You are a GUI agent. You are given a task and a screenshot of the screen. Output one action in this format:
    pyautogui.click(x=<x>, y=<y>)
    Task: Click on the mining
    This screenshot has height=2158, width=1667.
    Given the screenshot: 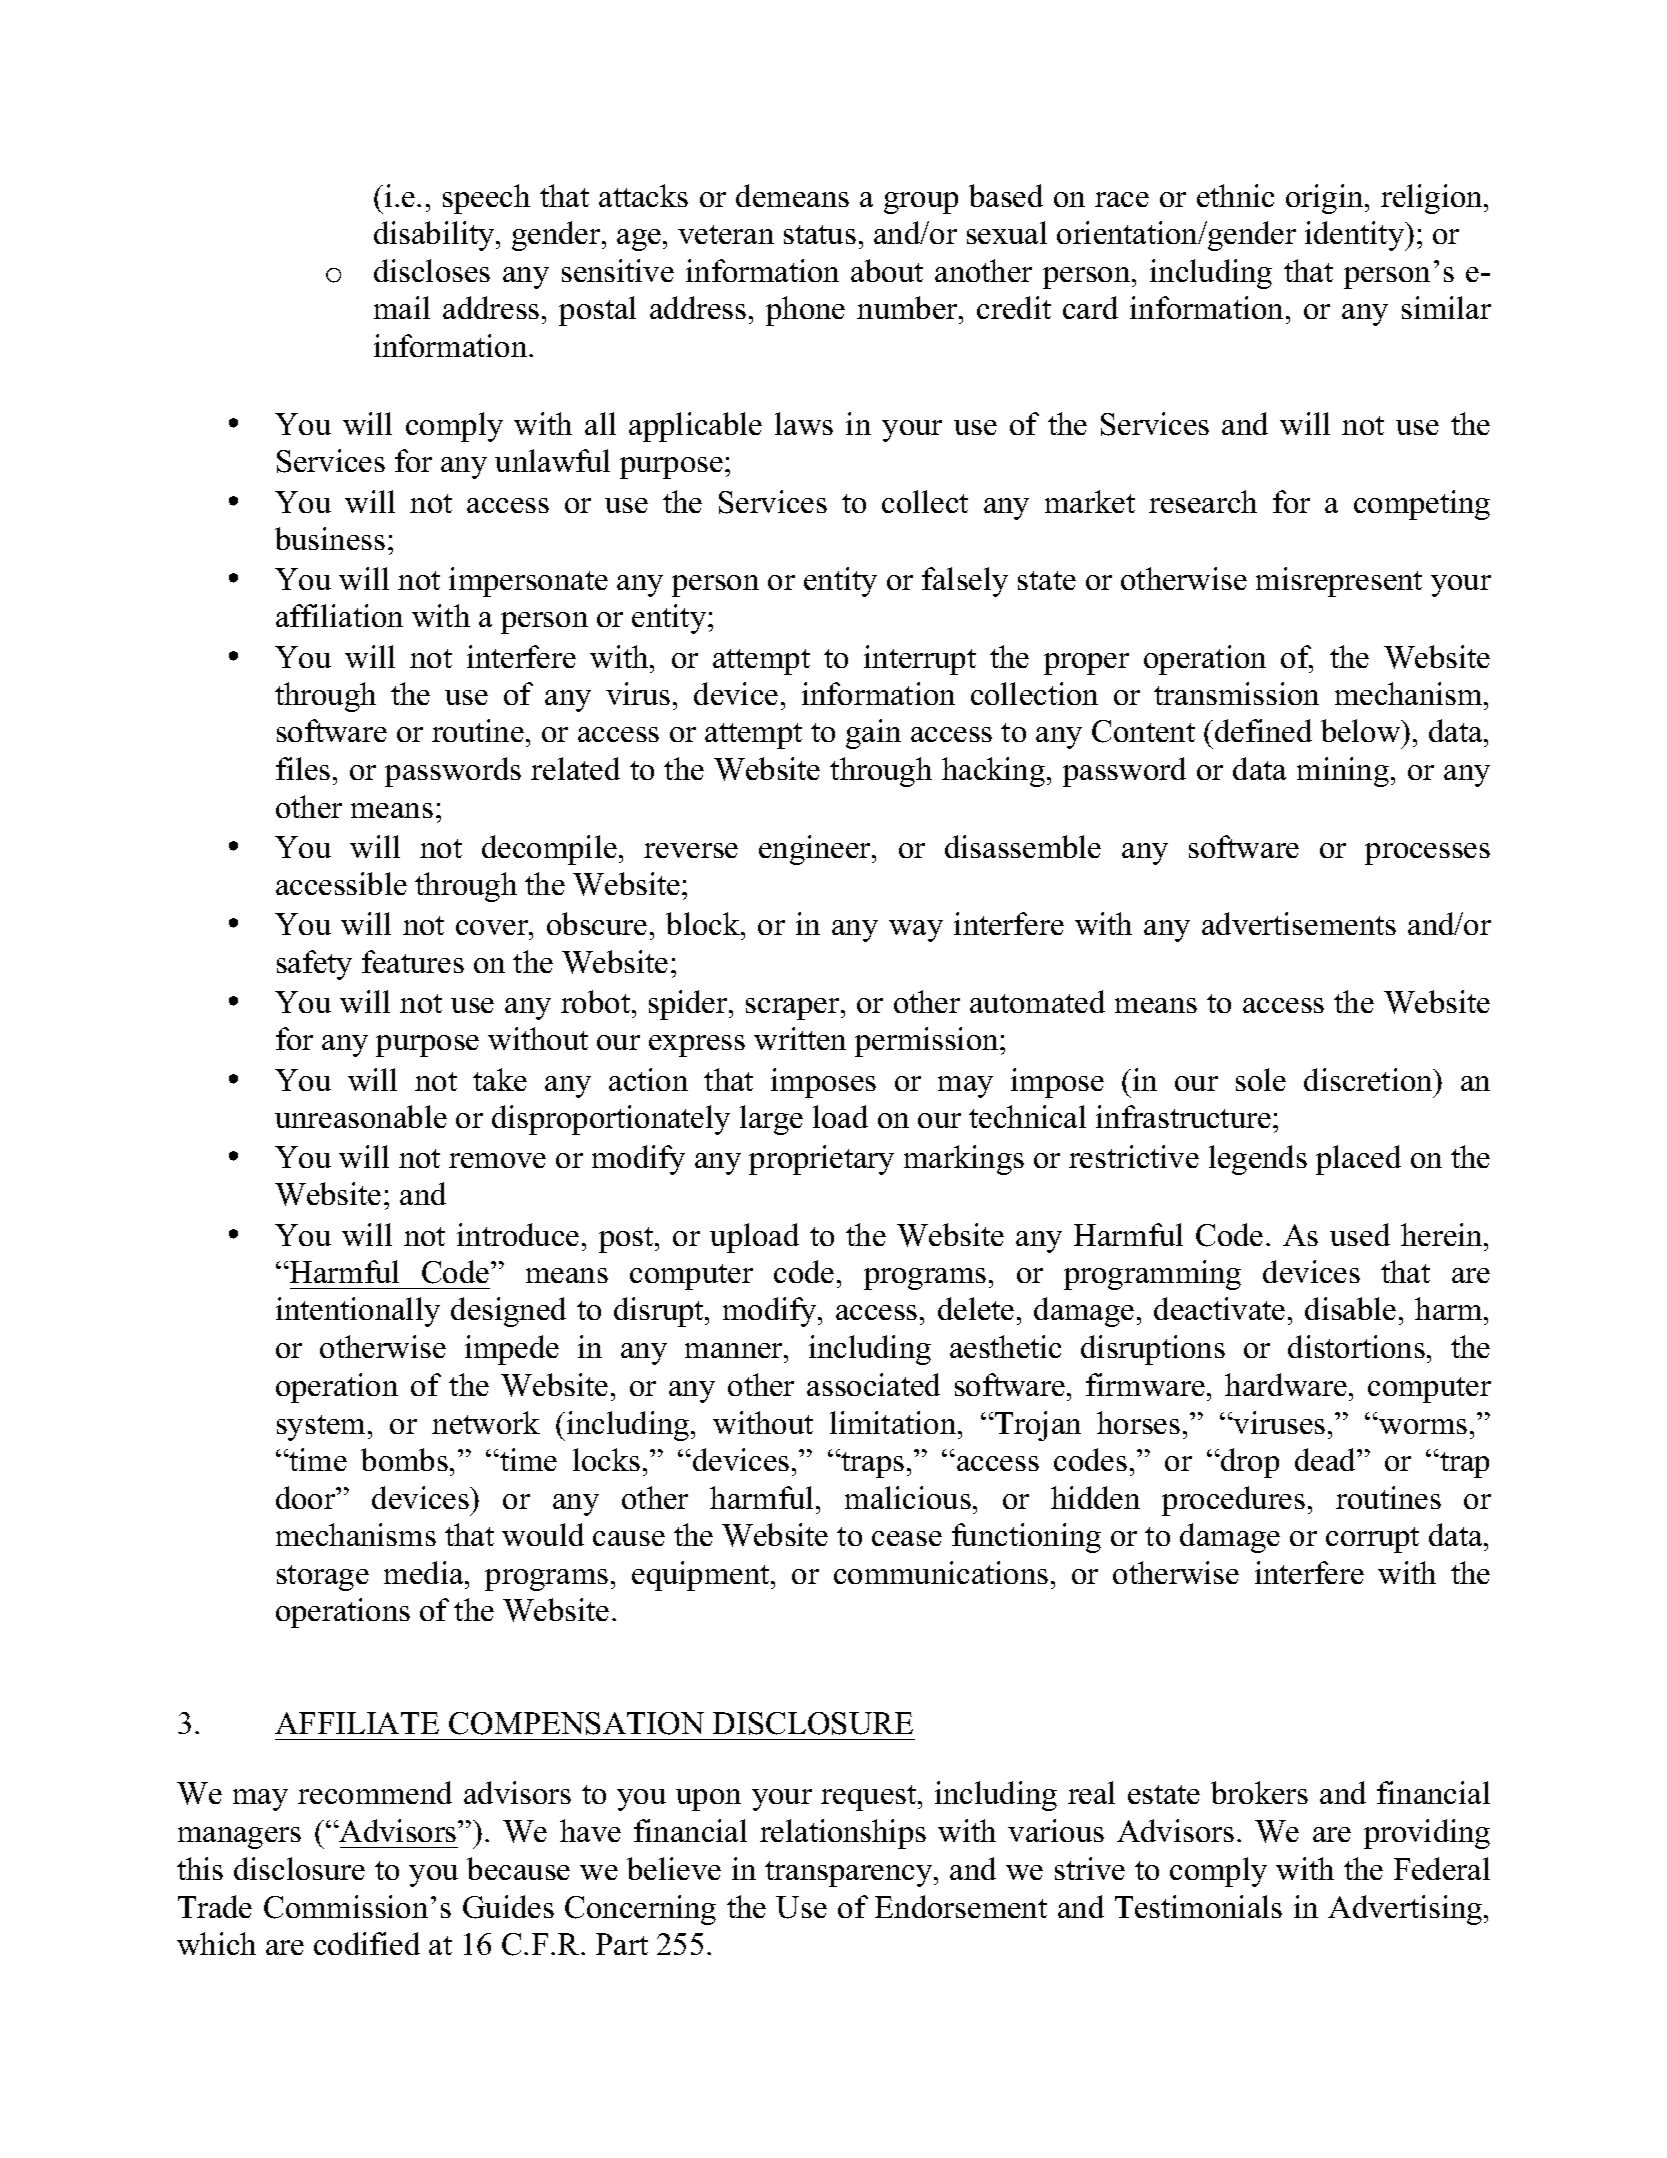 What is the action you would take?
    pyautogui.click(x=1343, y=772)
